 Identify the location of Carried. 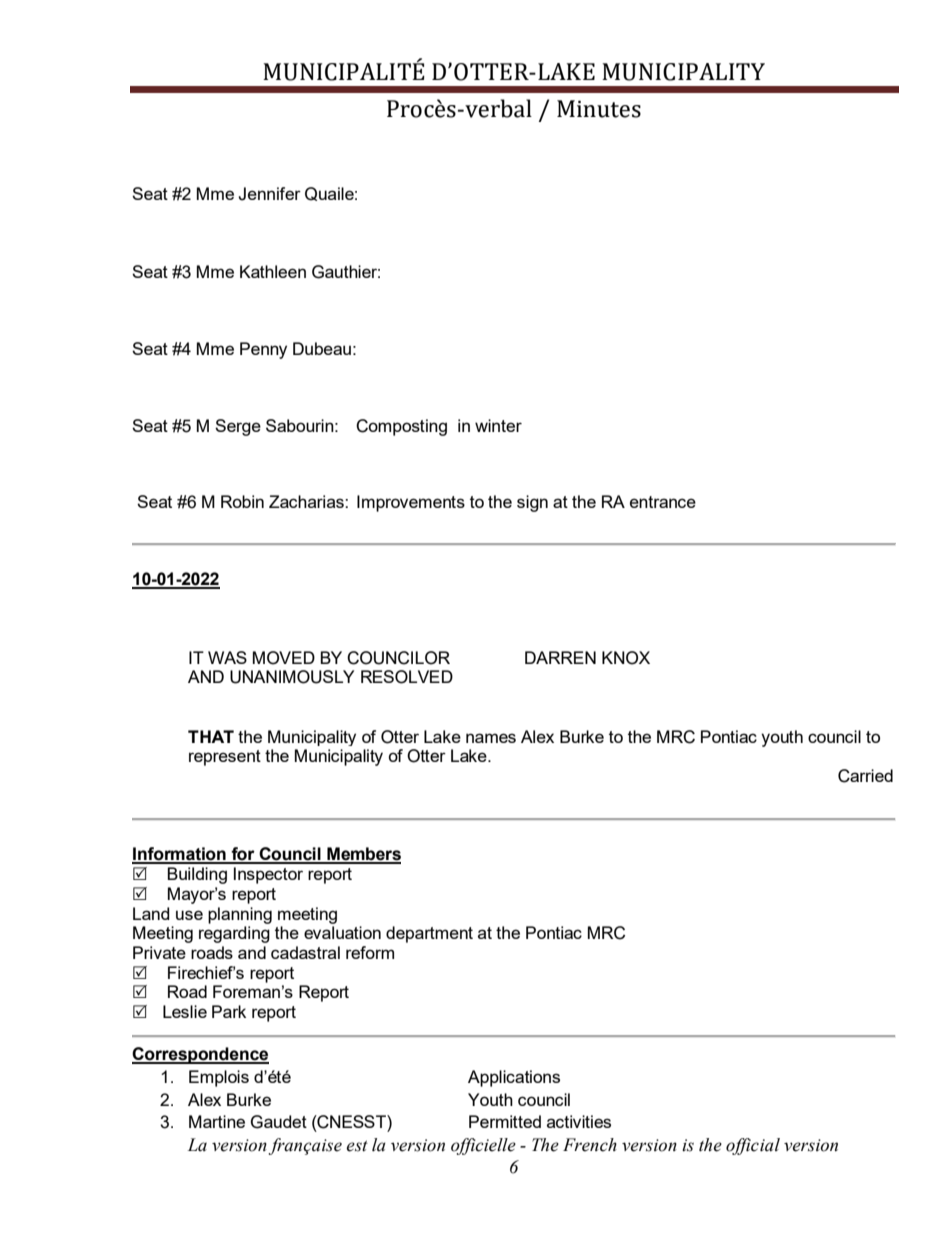
(865, 776).
